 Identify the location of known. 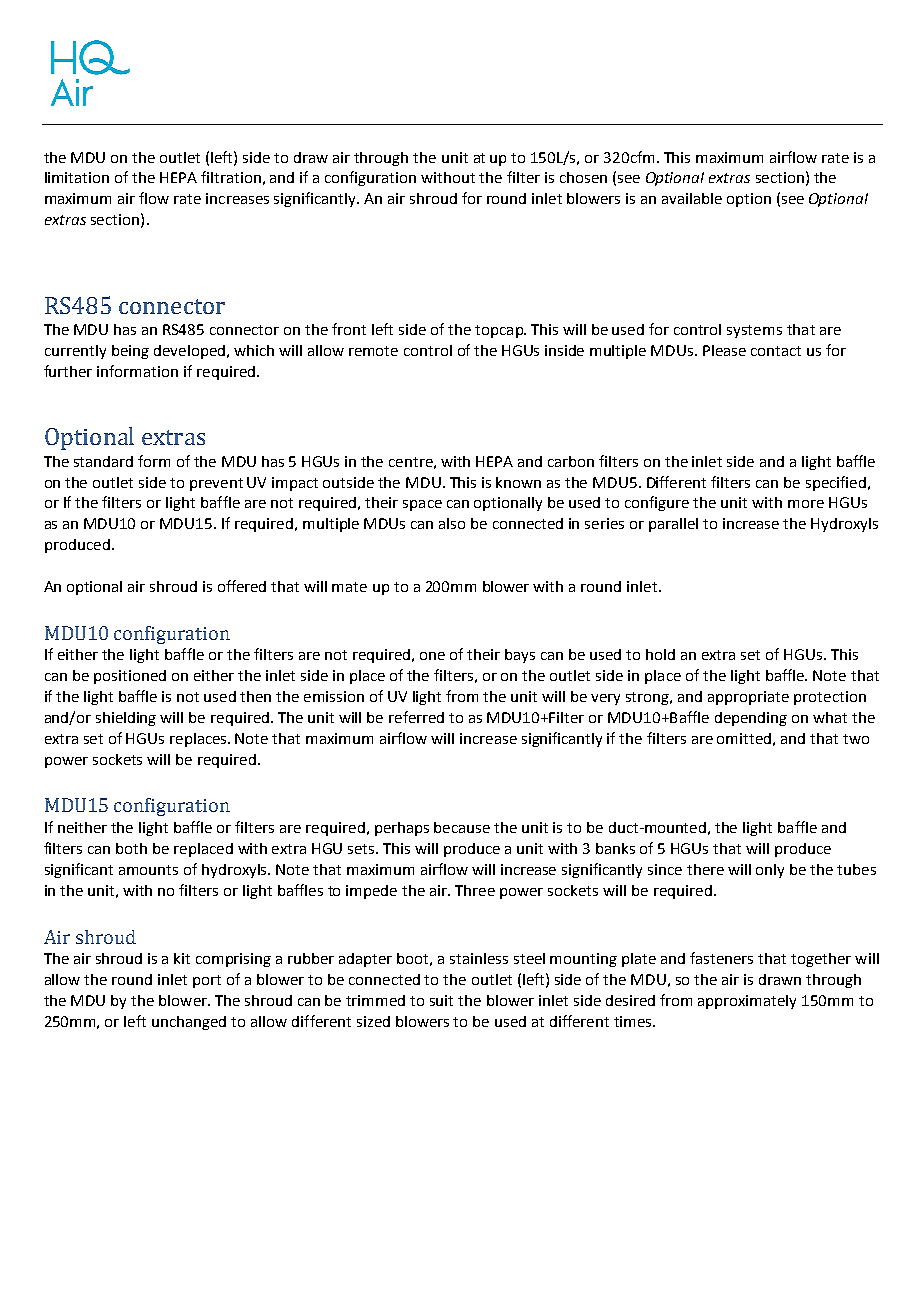
(518, 482).
